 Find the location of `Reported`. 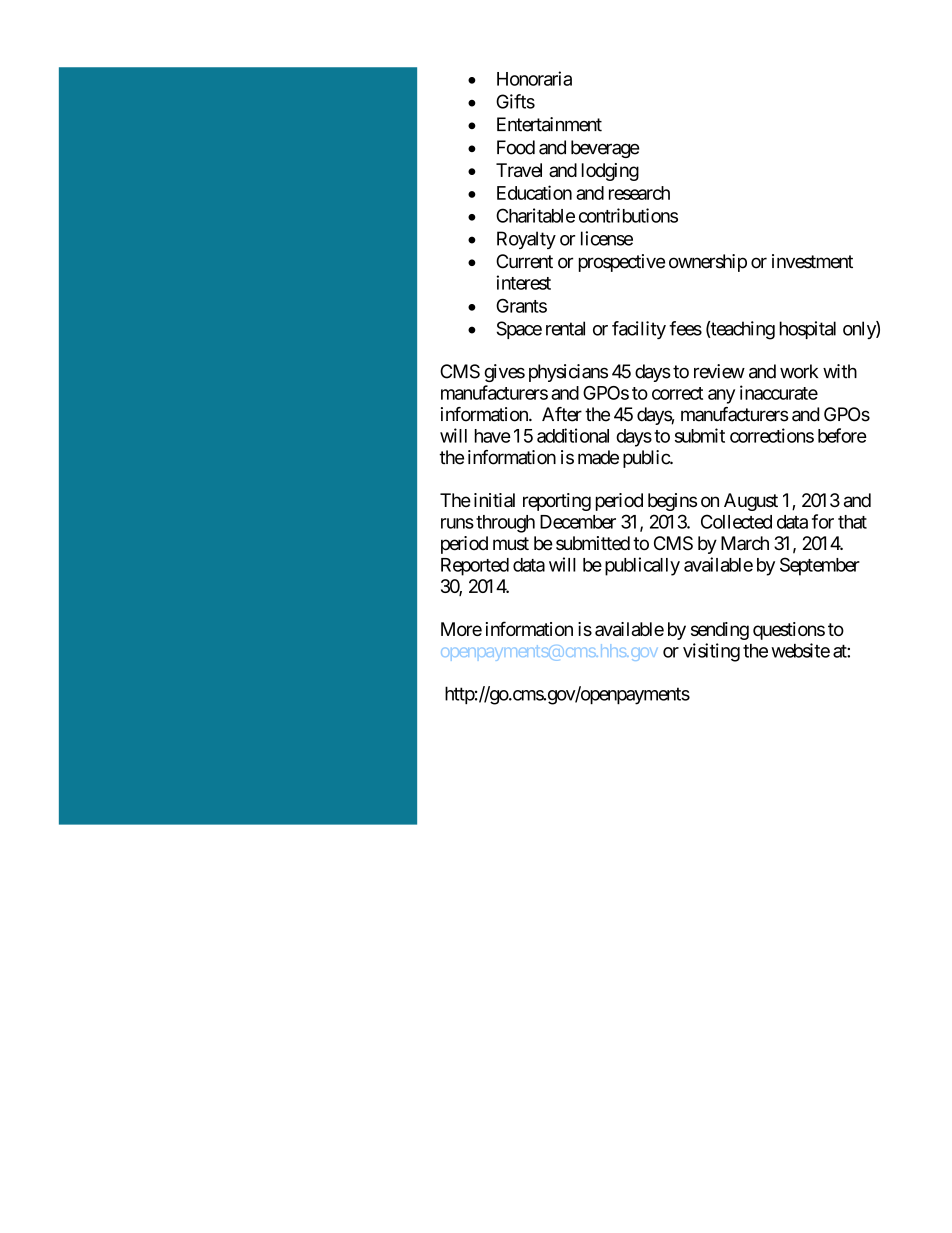

Reported is located at coordinates (475, 567).
